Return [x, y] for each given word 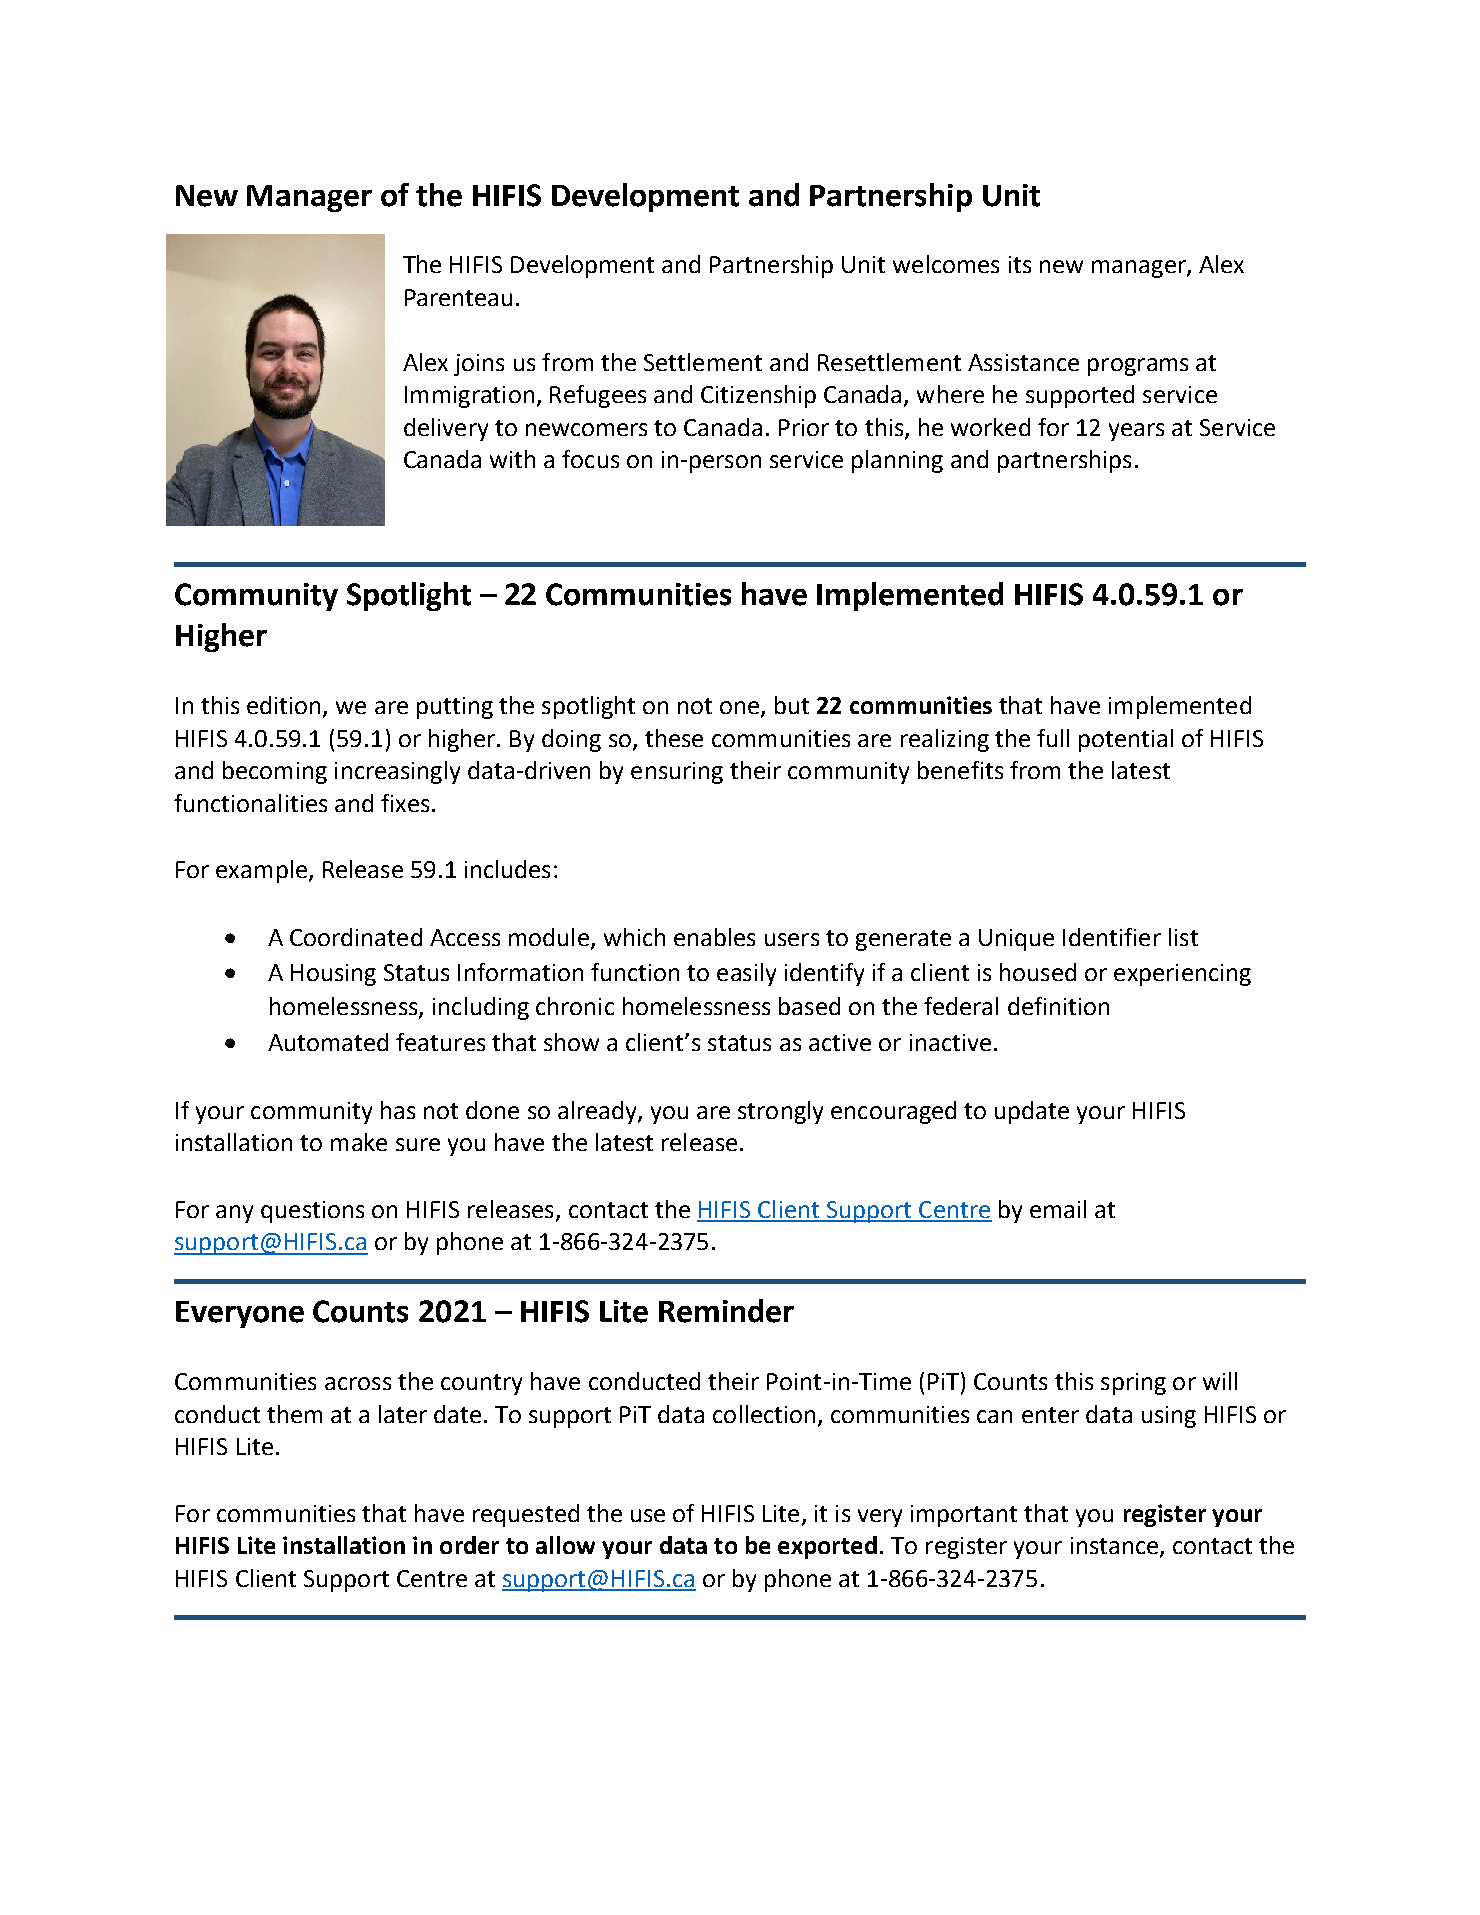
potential [1126, 740]
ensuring [677, 773]
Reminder [726, 1311]
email [1058, 1209]
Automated [328, 1042]
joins [479, 365]
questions [312, 1212]
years [1136, 432]
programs [1138, 367]
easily [746, 974]
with [512, 459]
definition [1058, 1006]
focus [590, 459]
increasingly [397, 772]
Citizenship [758, 396]
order [469, 1545]
